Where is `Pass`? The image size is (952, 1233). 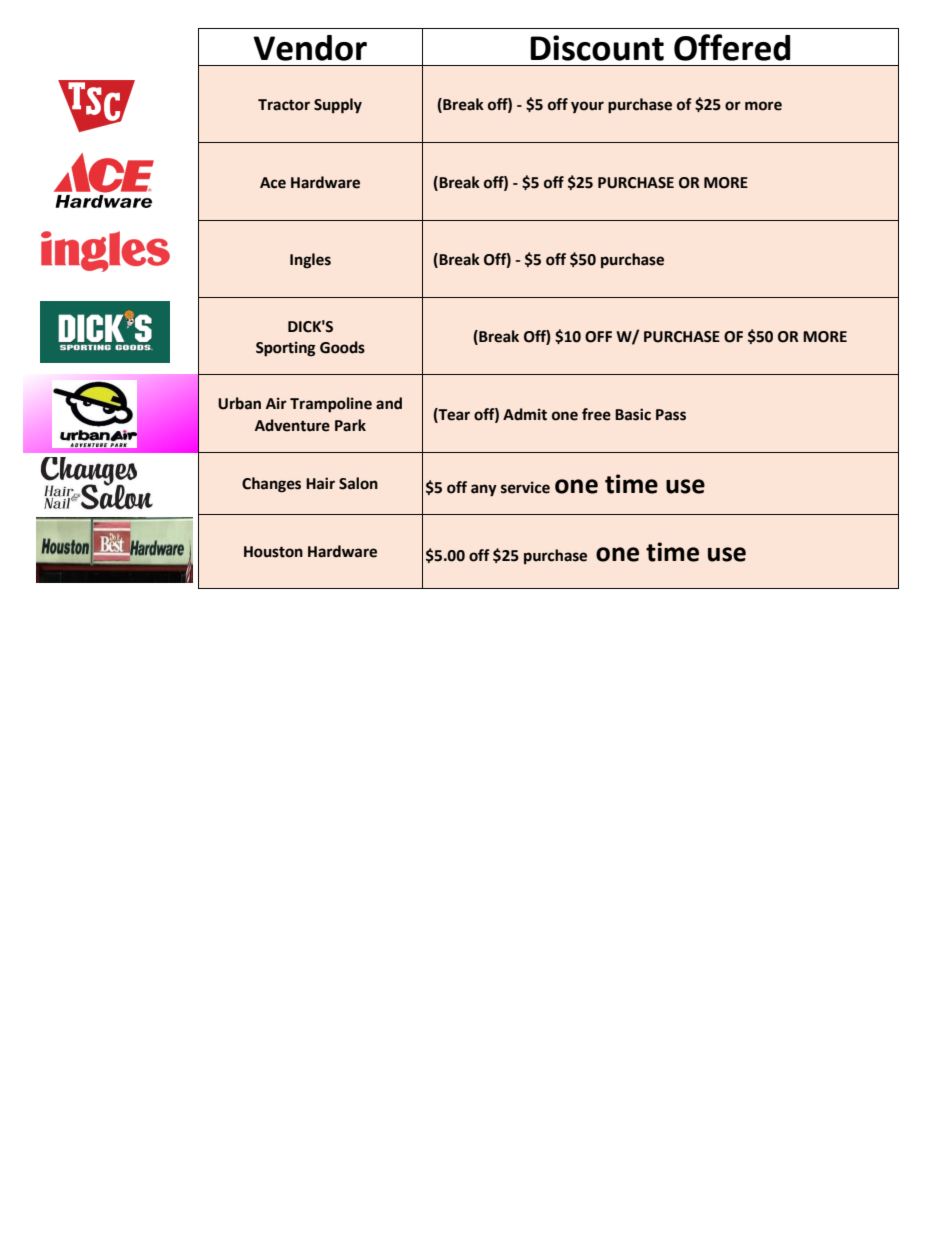
Pass is located at coordinates (671, 415).
